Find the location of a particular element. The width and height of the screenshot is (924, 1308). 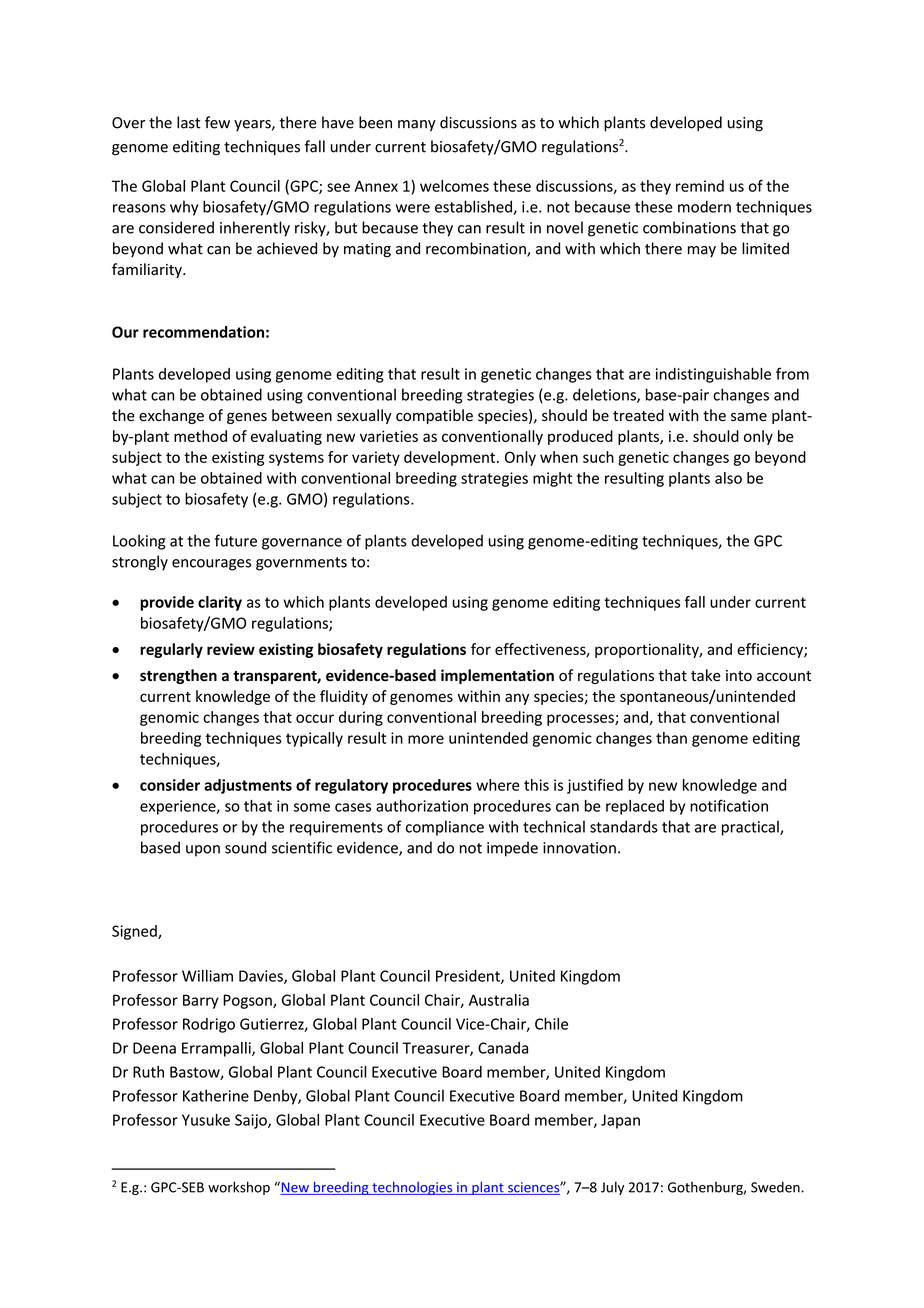

welcomes is located at coordinates (454, 186).
